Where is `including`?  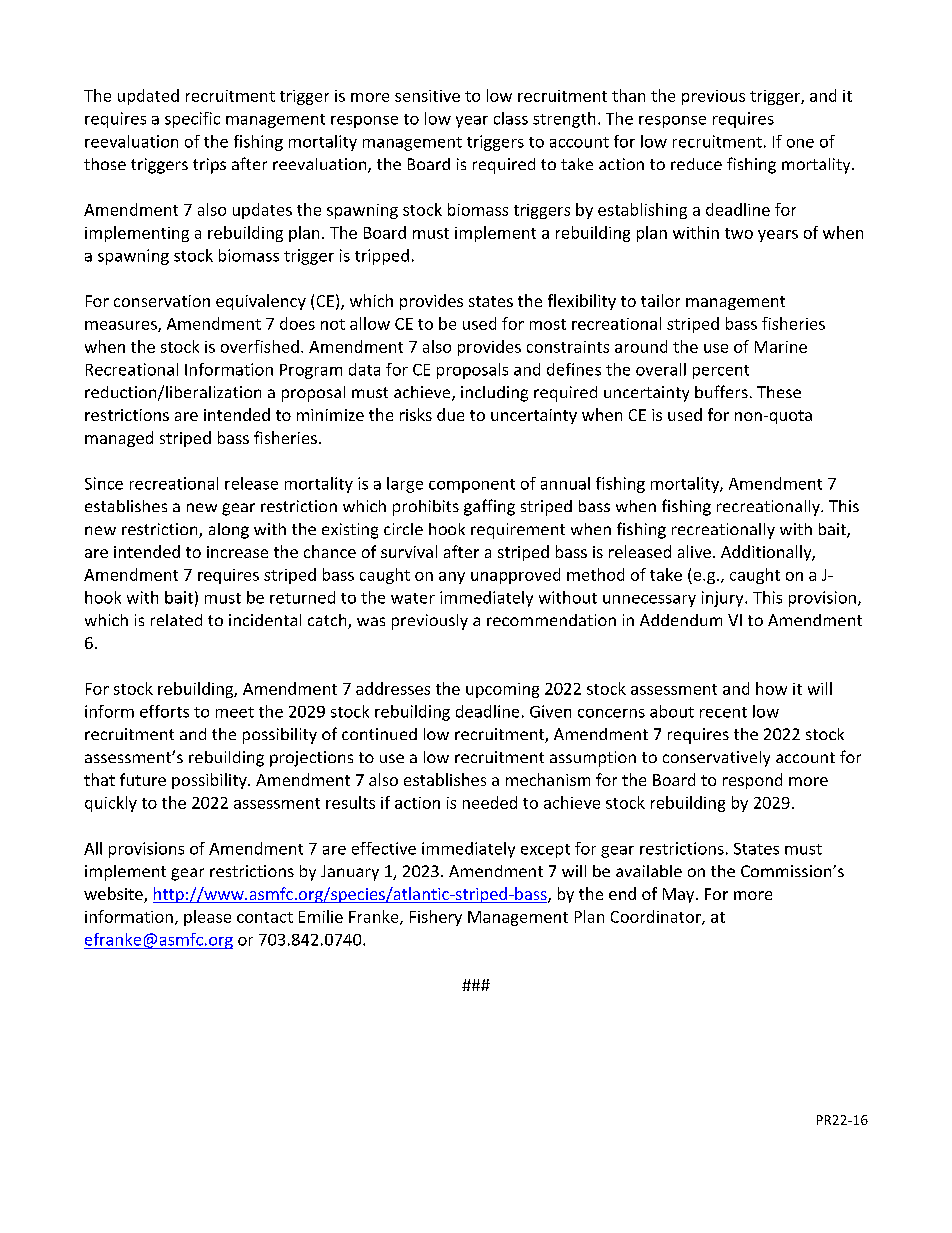
including is located at coordinates (494, 394).
